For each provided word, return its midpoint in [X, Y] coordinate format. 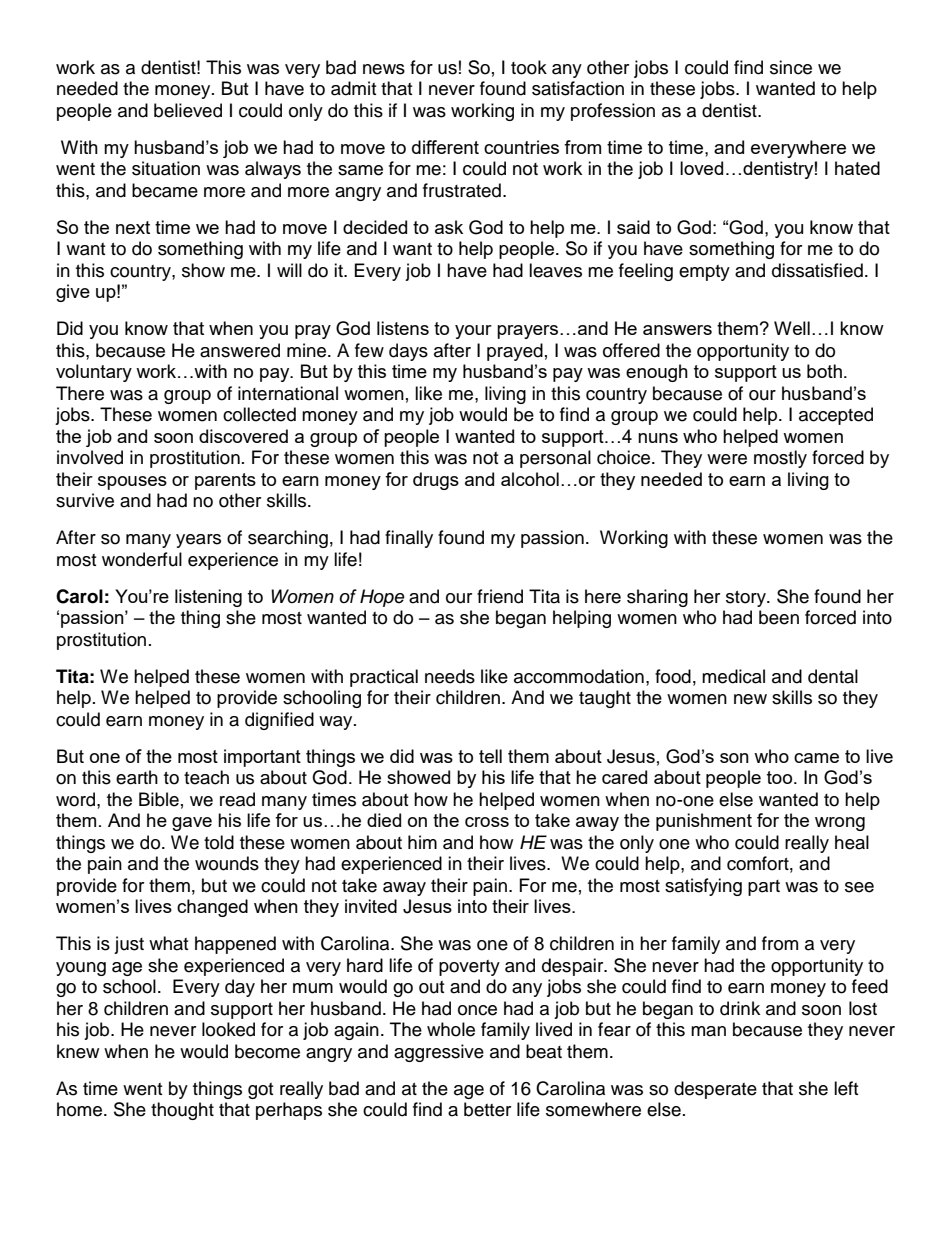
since [791, 67]
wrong [840, 824]
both [824, 371]
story [747, 599]
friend [500, 596]
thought [182, 1111]
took [529, 67]
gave [192, 824]
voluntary [94, 373]
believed [188, 110]
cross [487, 822]
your [473, 332]
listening [208, 598]
